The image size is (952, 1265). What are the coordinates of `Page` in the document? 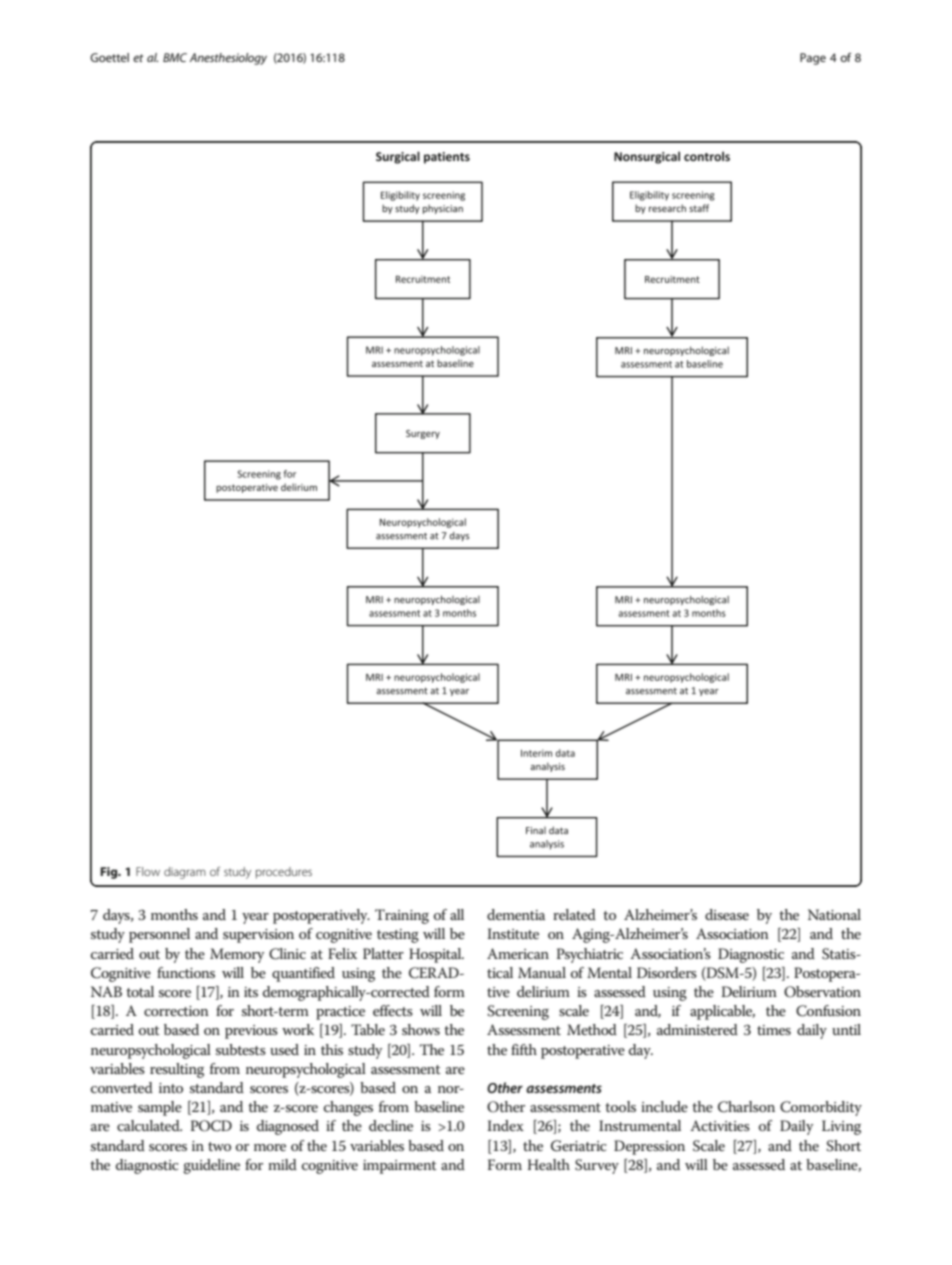 It's located at (813, 59).
